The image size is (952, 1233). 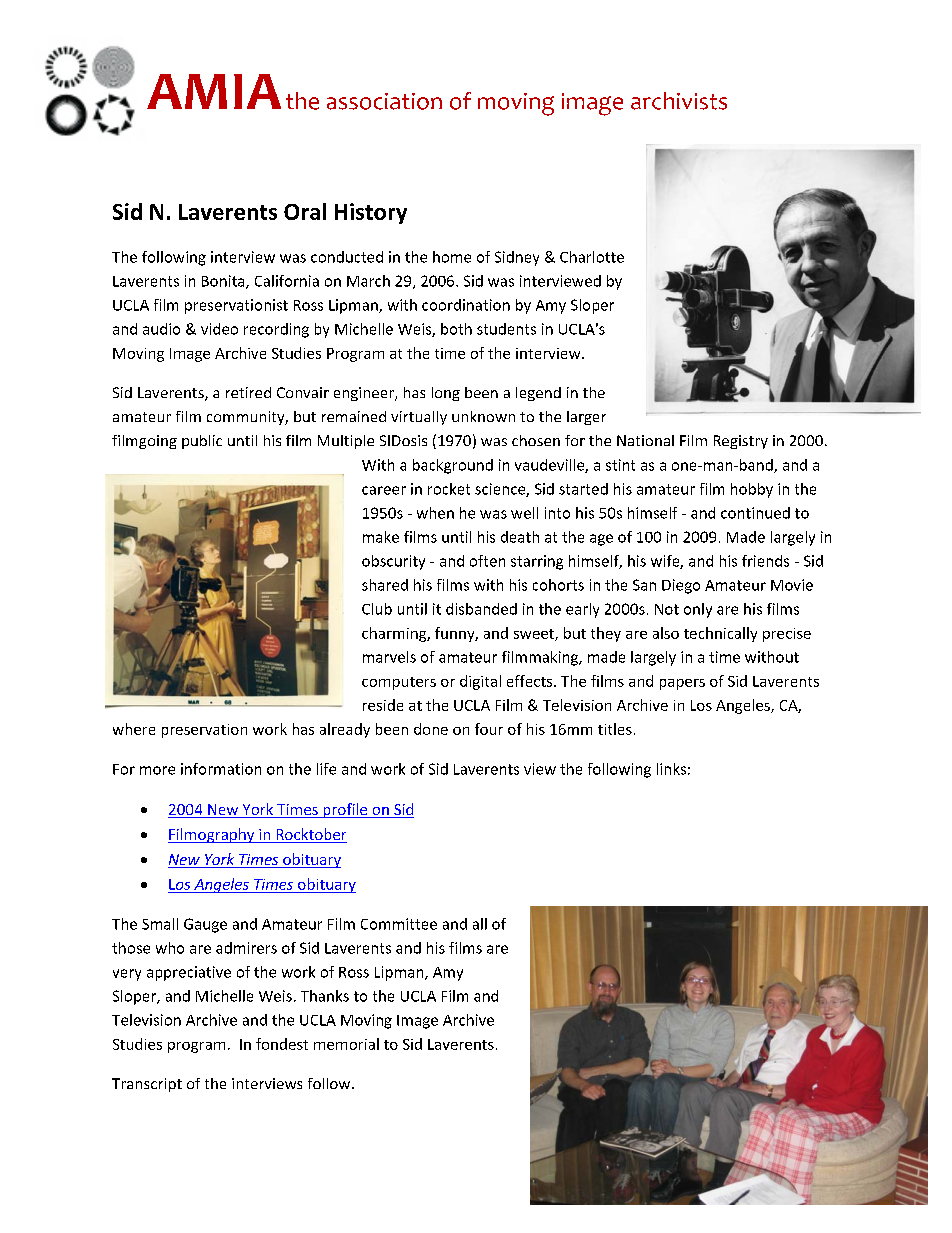 What do you see at coordinates (671, 769) in the screenshot?
I see `links` at bounding box center [671, 769].
